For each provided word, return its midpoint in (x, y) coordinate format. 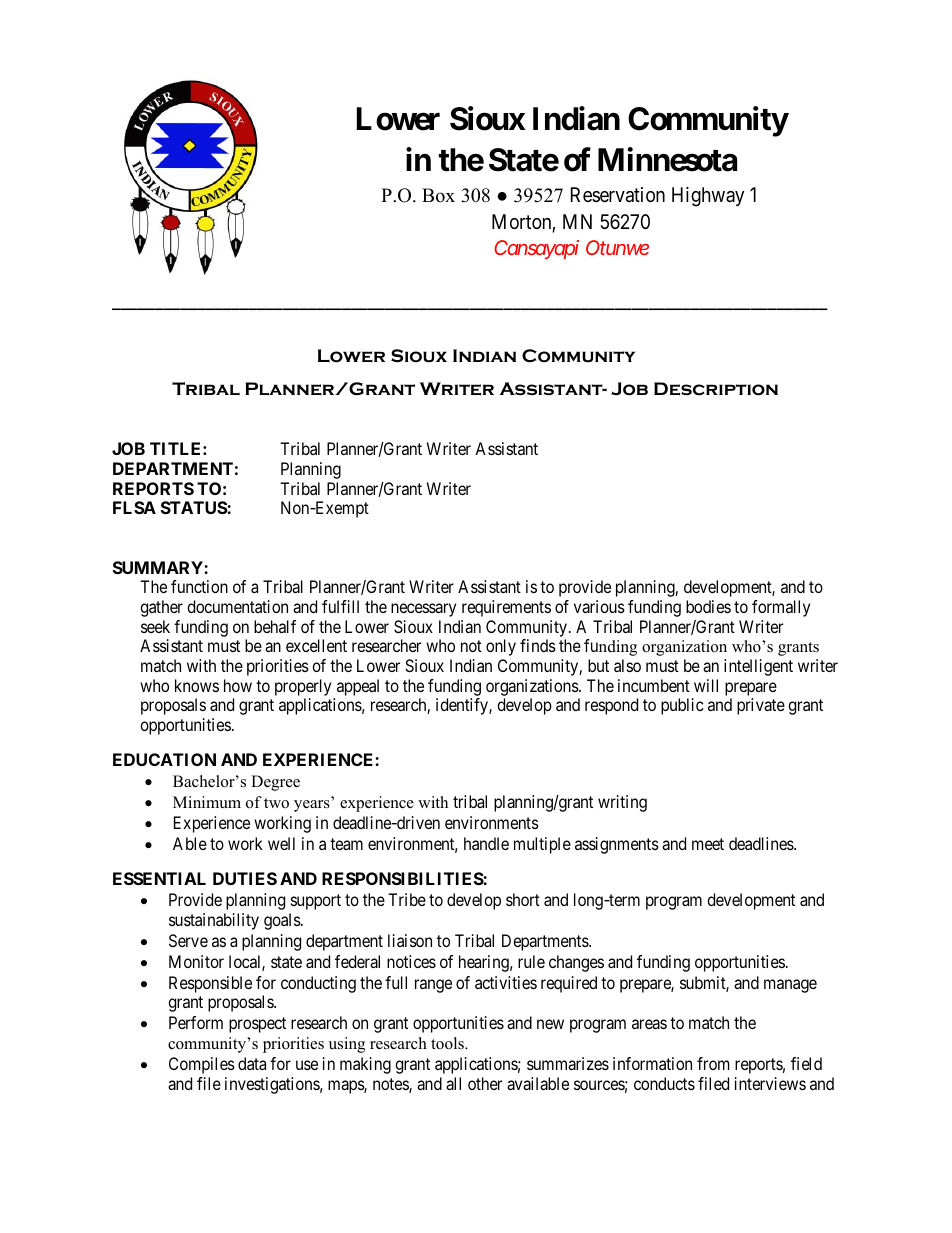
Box (438, 195)
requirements (506, 608)
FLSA (134, 507)
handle (486, 843)
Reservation (618, 195)
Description (716, 389)
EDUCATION (164, 759)
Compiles (202, 1065)
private (761, 706)
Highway (708, 197)
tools (448, 1043)
